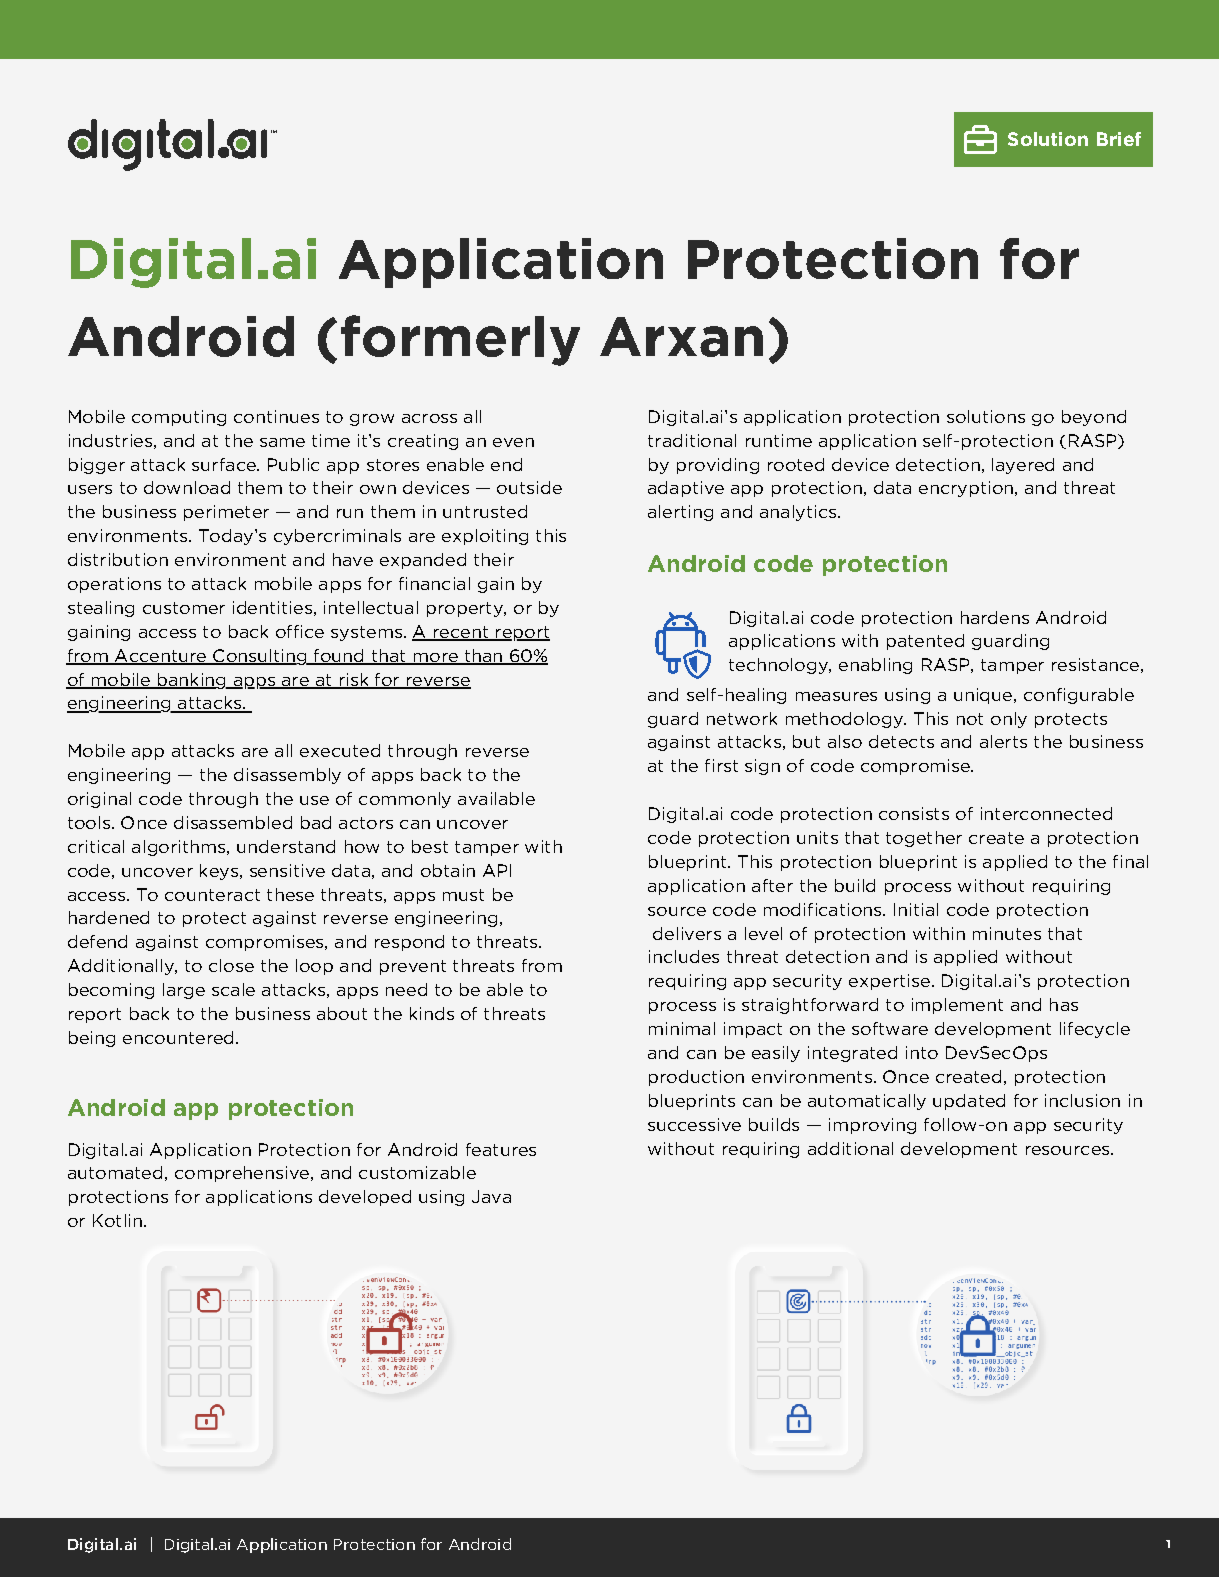 This screenshot has height=1577, width=1219. I want to click on comprehensive, so click(242, 1174).
